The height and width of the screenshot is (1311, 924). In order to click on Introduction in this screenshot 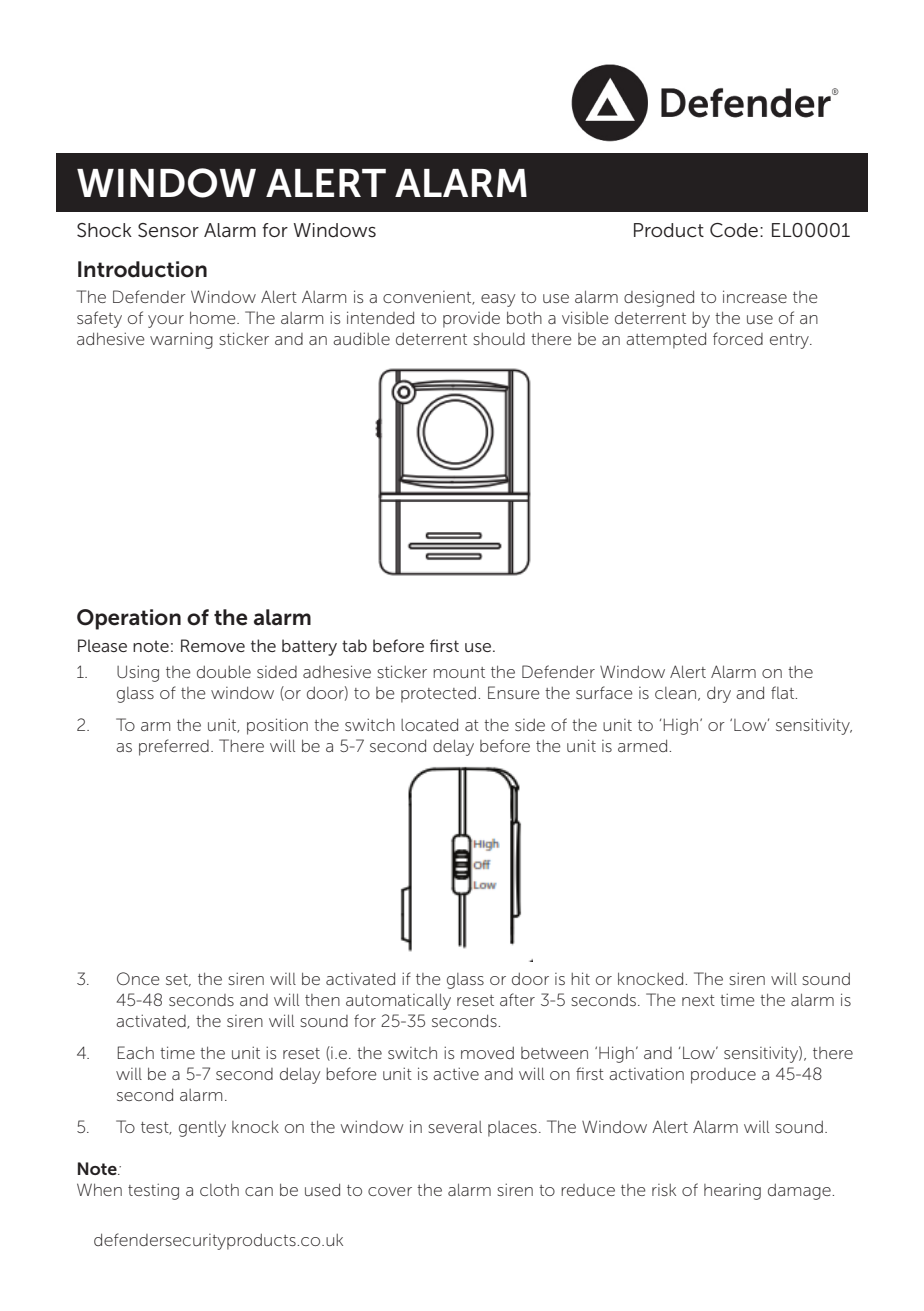, I will do `click(142, 269)`.
